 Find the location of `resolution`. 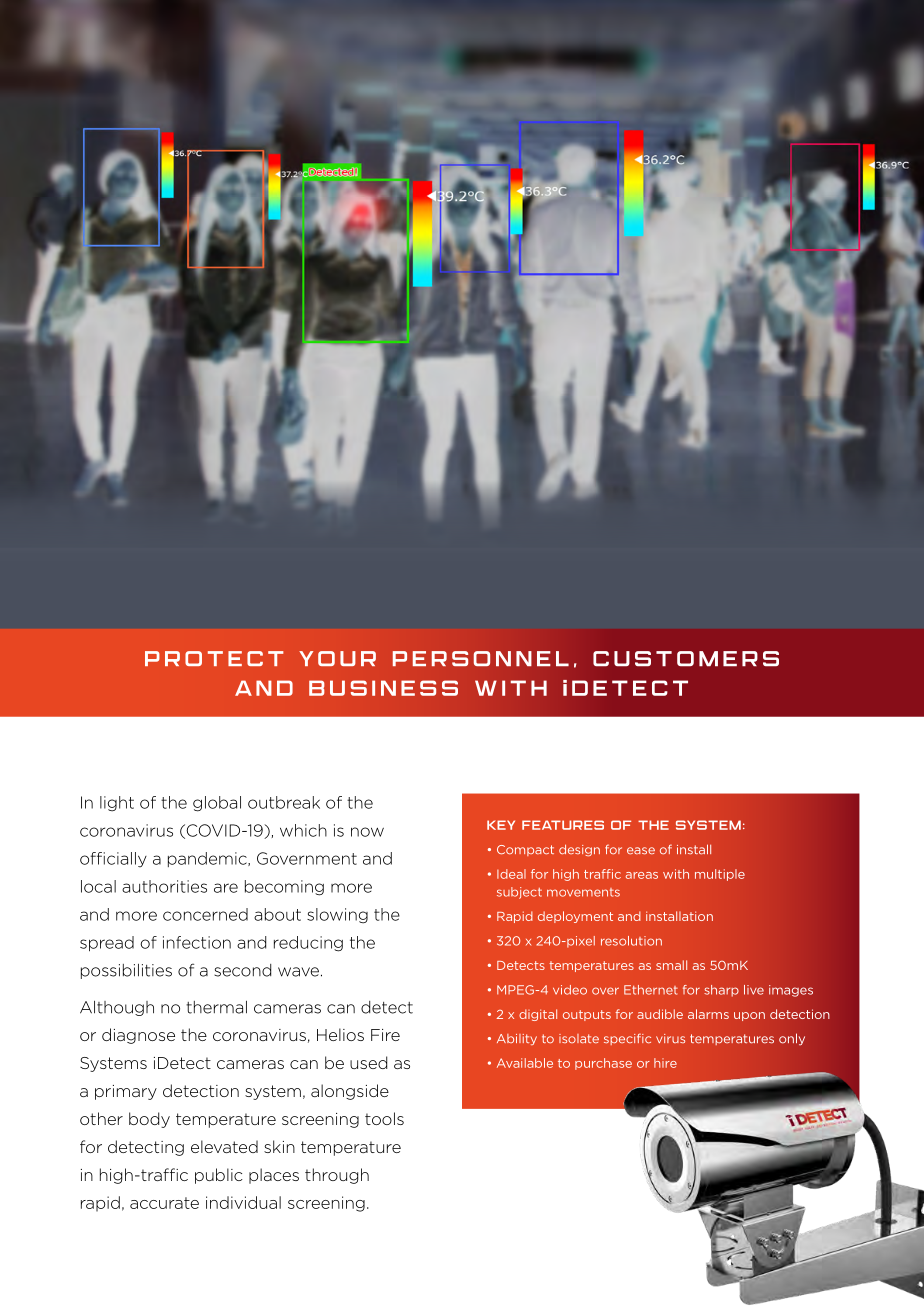

resolution is located at coordinates (631, 941).
